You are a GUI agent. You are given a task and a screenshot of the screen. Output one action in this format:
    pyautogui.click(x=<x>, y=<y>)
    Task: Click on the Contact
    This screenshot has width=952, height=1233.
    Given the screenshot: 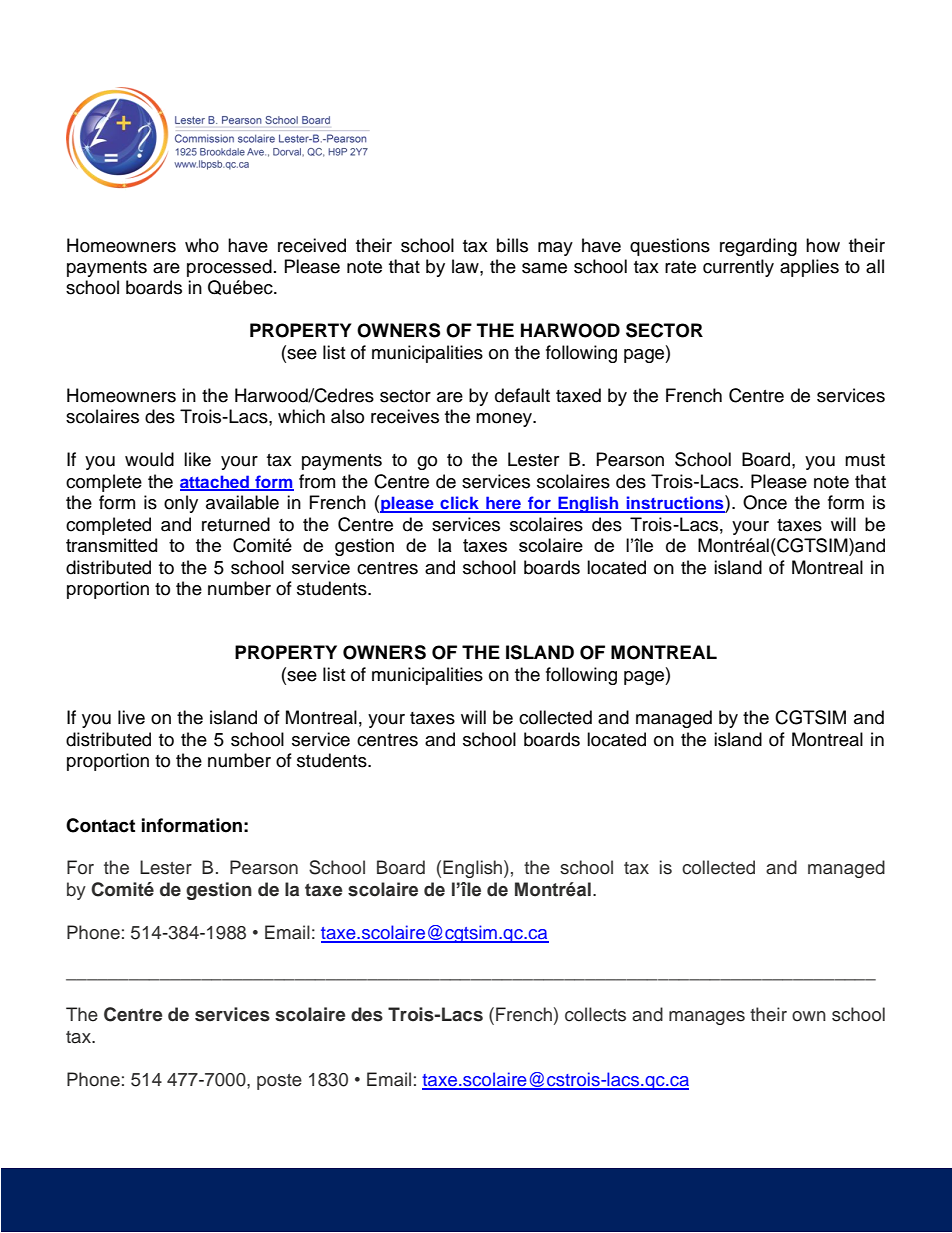 What is the action you would take?
    pyautogui.click(x=100, y=825)
